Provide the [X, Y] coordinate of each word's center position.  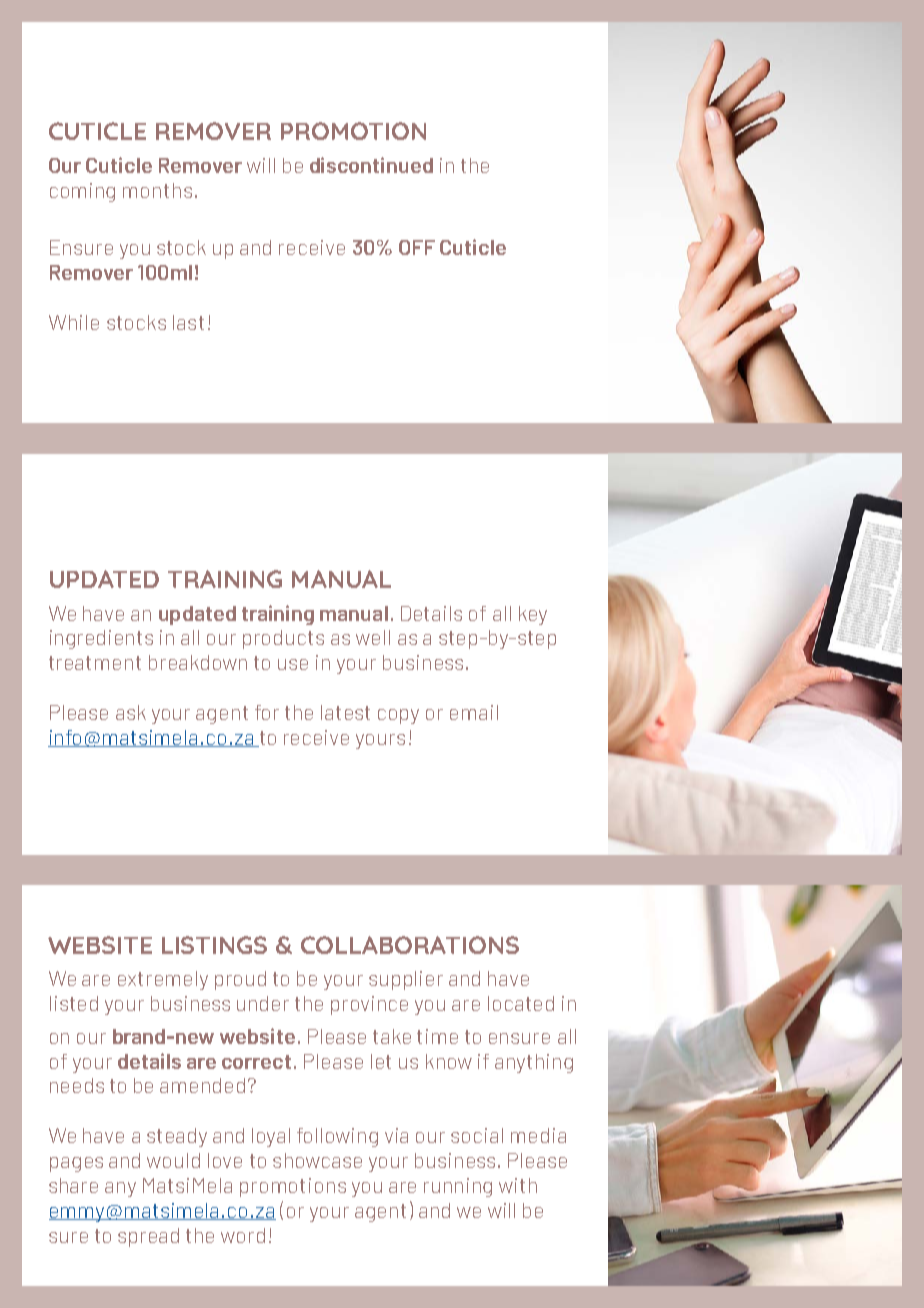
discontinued [371, 165]
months [157, 190]
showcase [317, 1160]
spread [148, 1237]
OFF [417, 247]
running [458, 1187]
